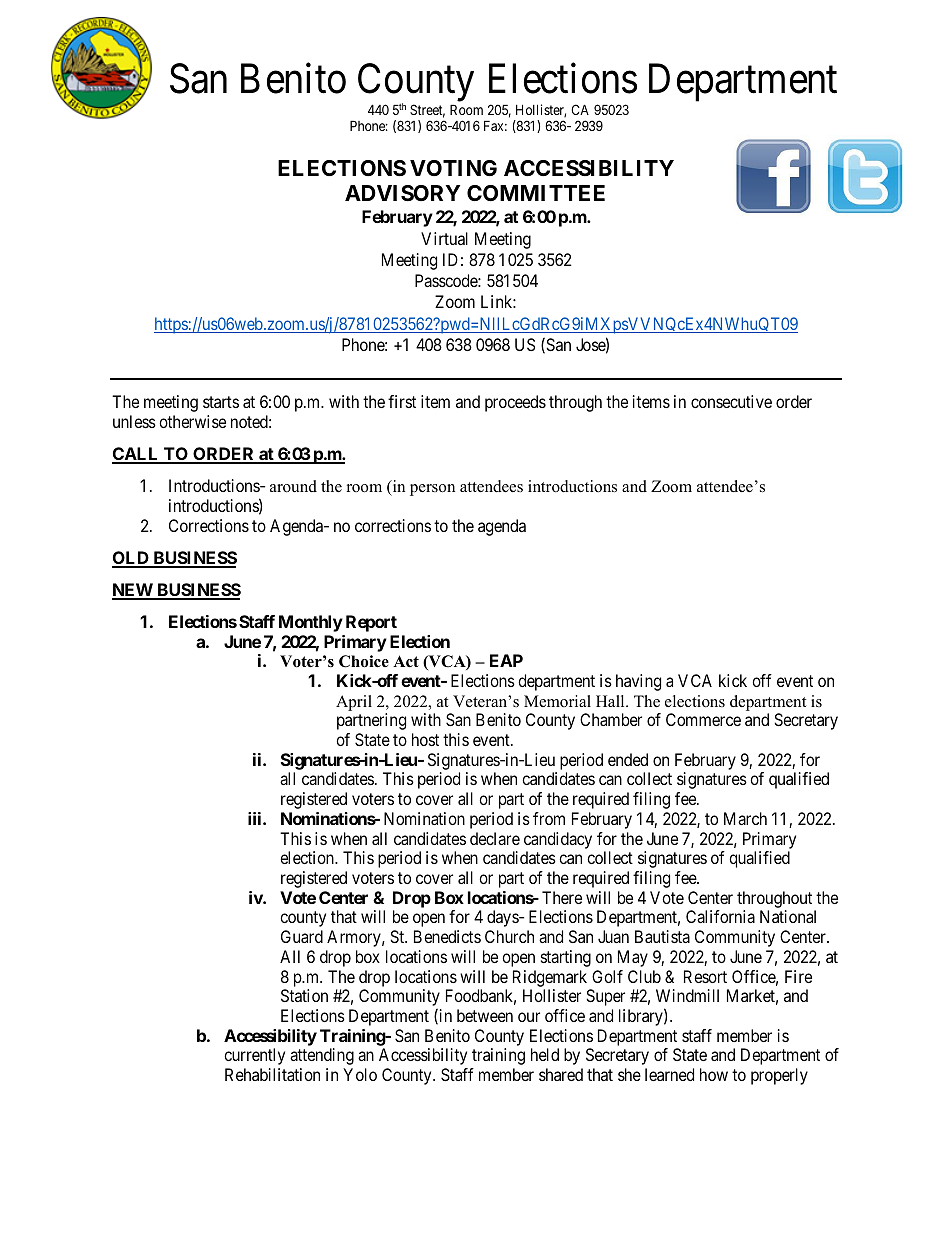 The width and height of the page is (952, 1233). Describe the element at coordinates (714, 1074) in the page. I see `how` at that location.
